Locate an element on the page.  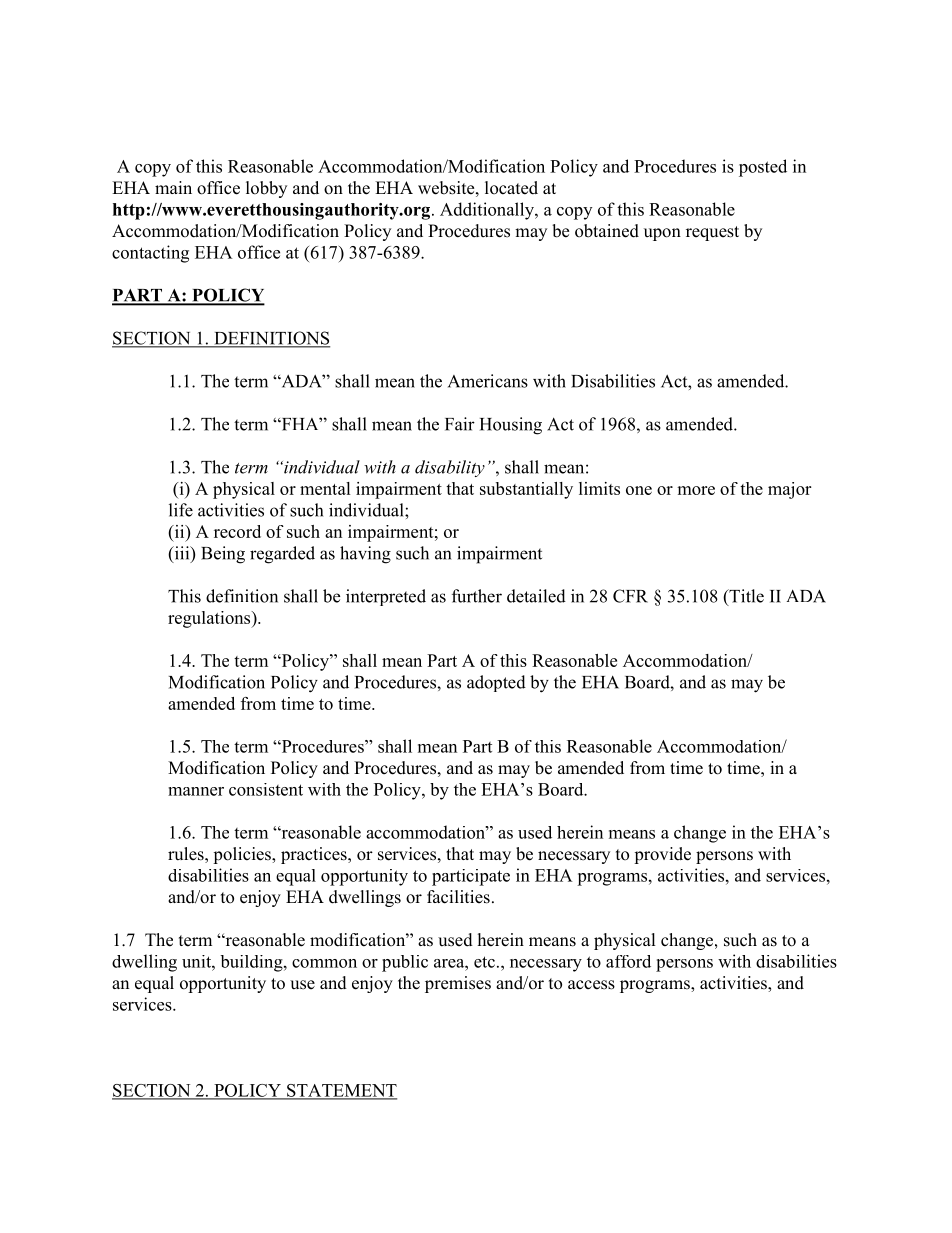
lobby is located at coordinates (266, 189).
